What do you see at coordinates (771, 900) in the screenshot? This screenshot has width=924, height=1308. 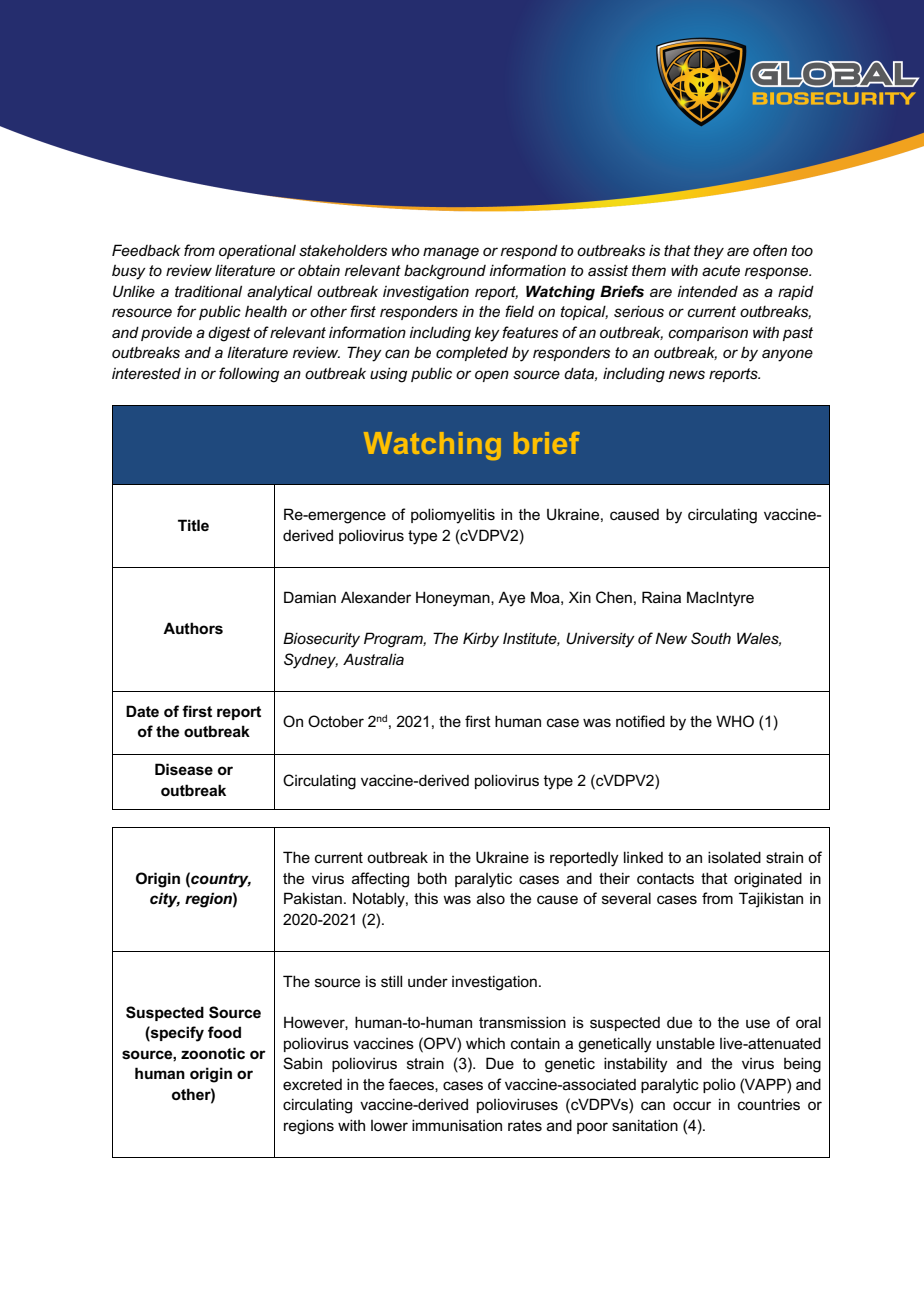 I see `Tajikistan` at bounding box center [771, 900].
